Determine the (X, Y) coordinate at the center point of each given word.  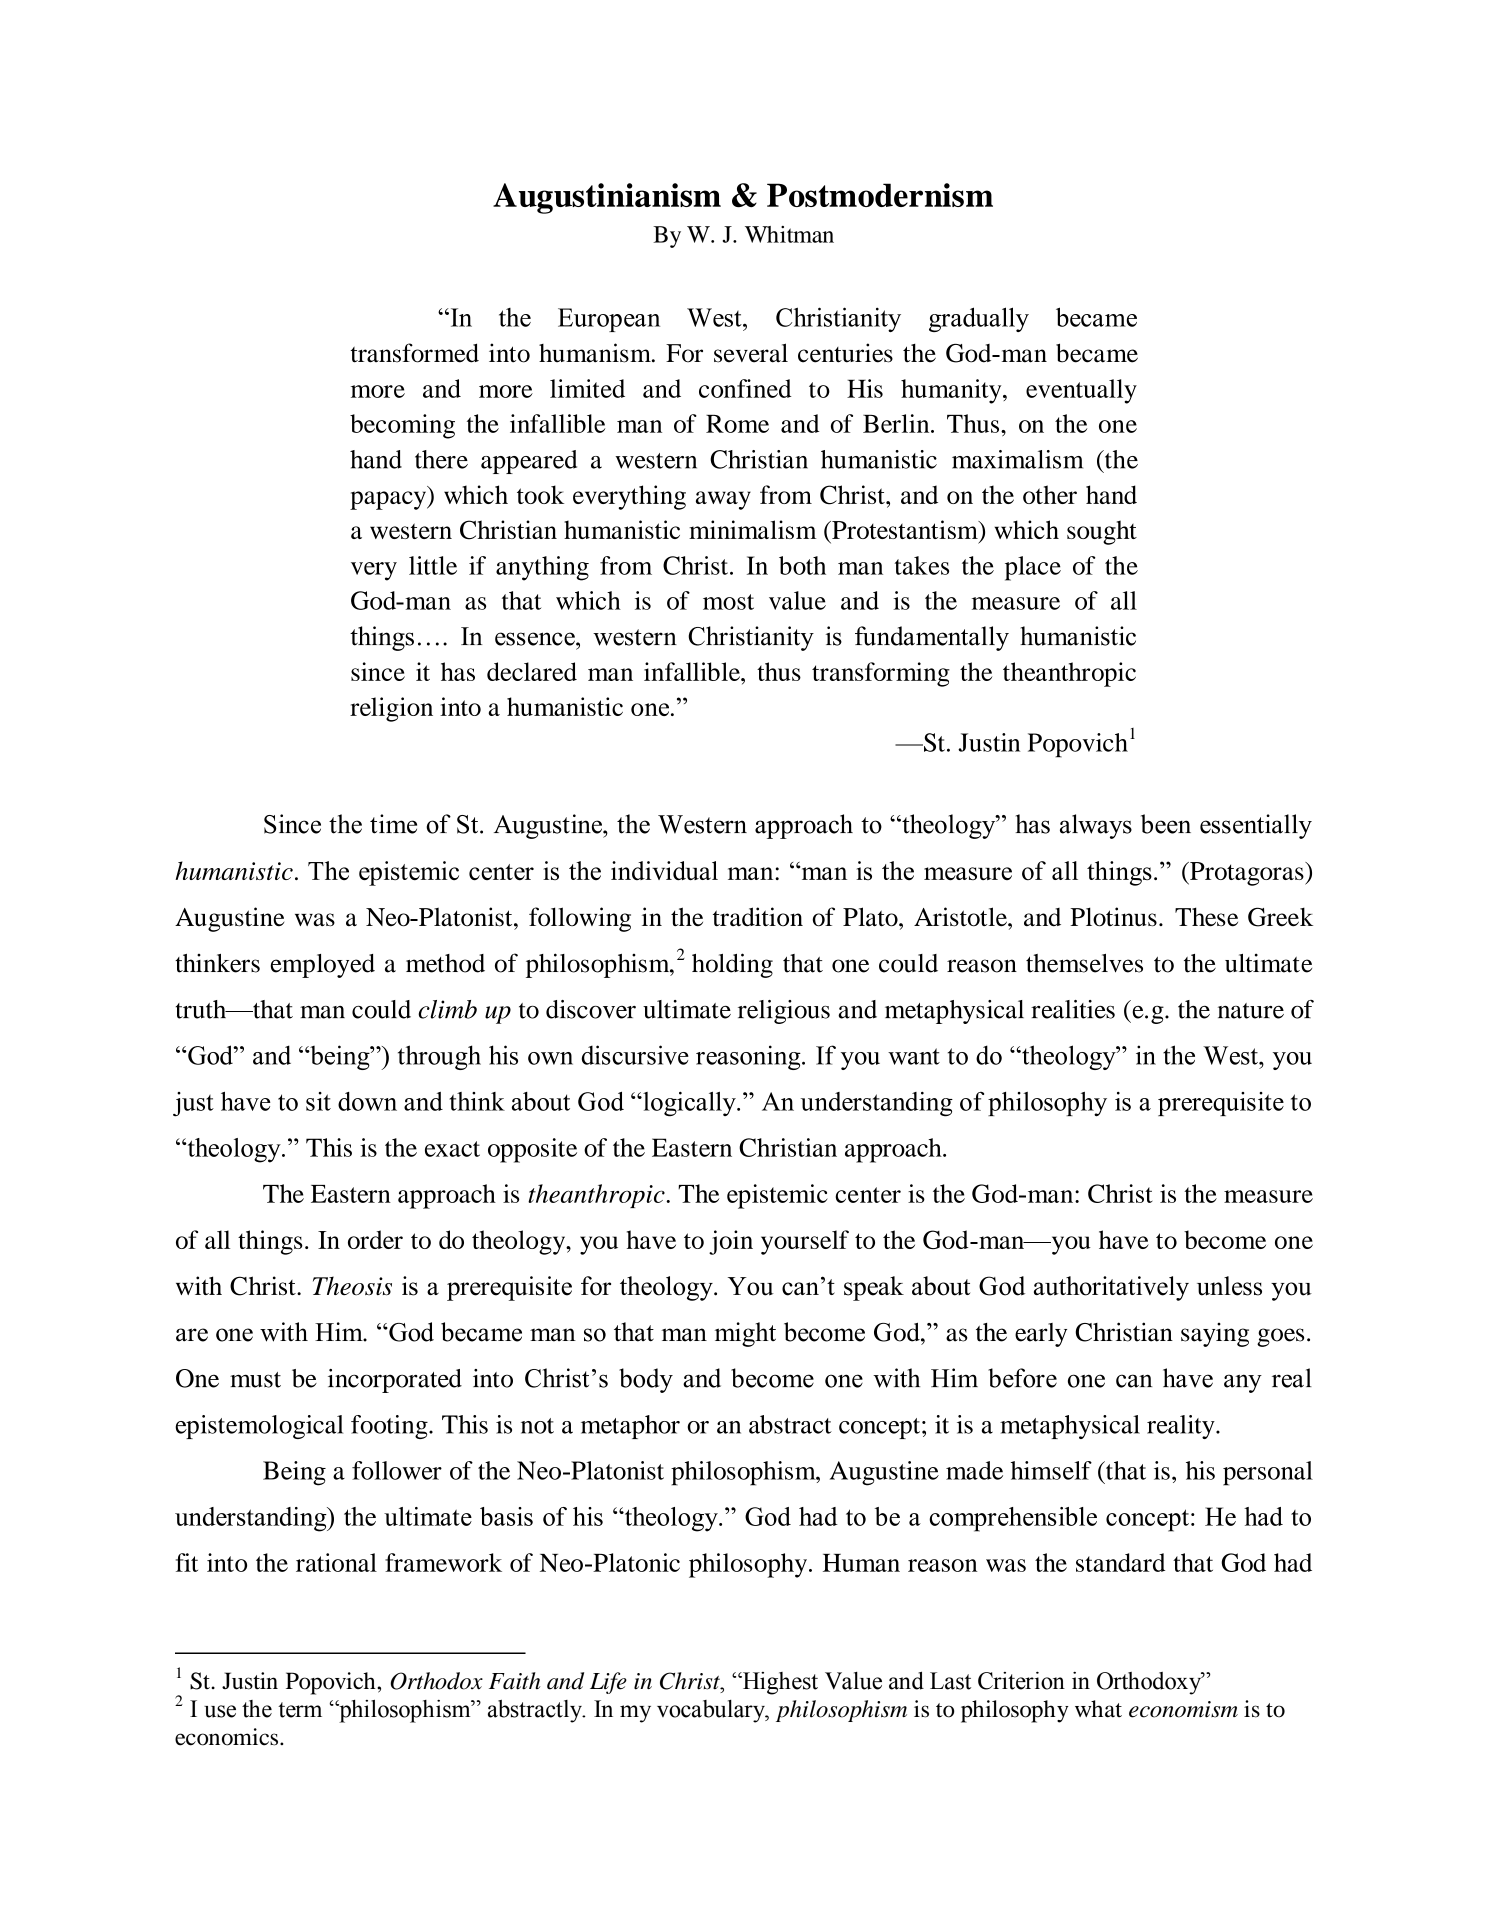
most (728, 602)
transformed (415, 353)
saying (1215, 1335)
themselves (1084, 963)
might (745, 1334)
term (300, 1710)
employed (323, 966)
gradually (979, 319)
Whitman (789, 234)
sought (1102, 532)
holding (732, 965)
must (255, 1380)
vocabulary (712, 1711)
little (433, 565)
